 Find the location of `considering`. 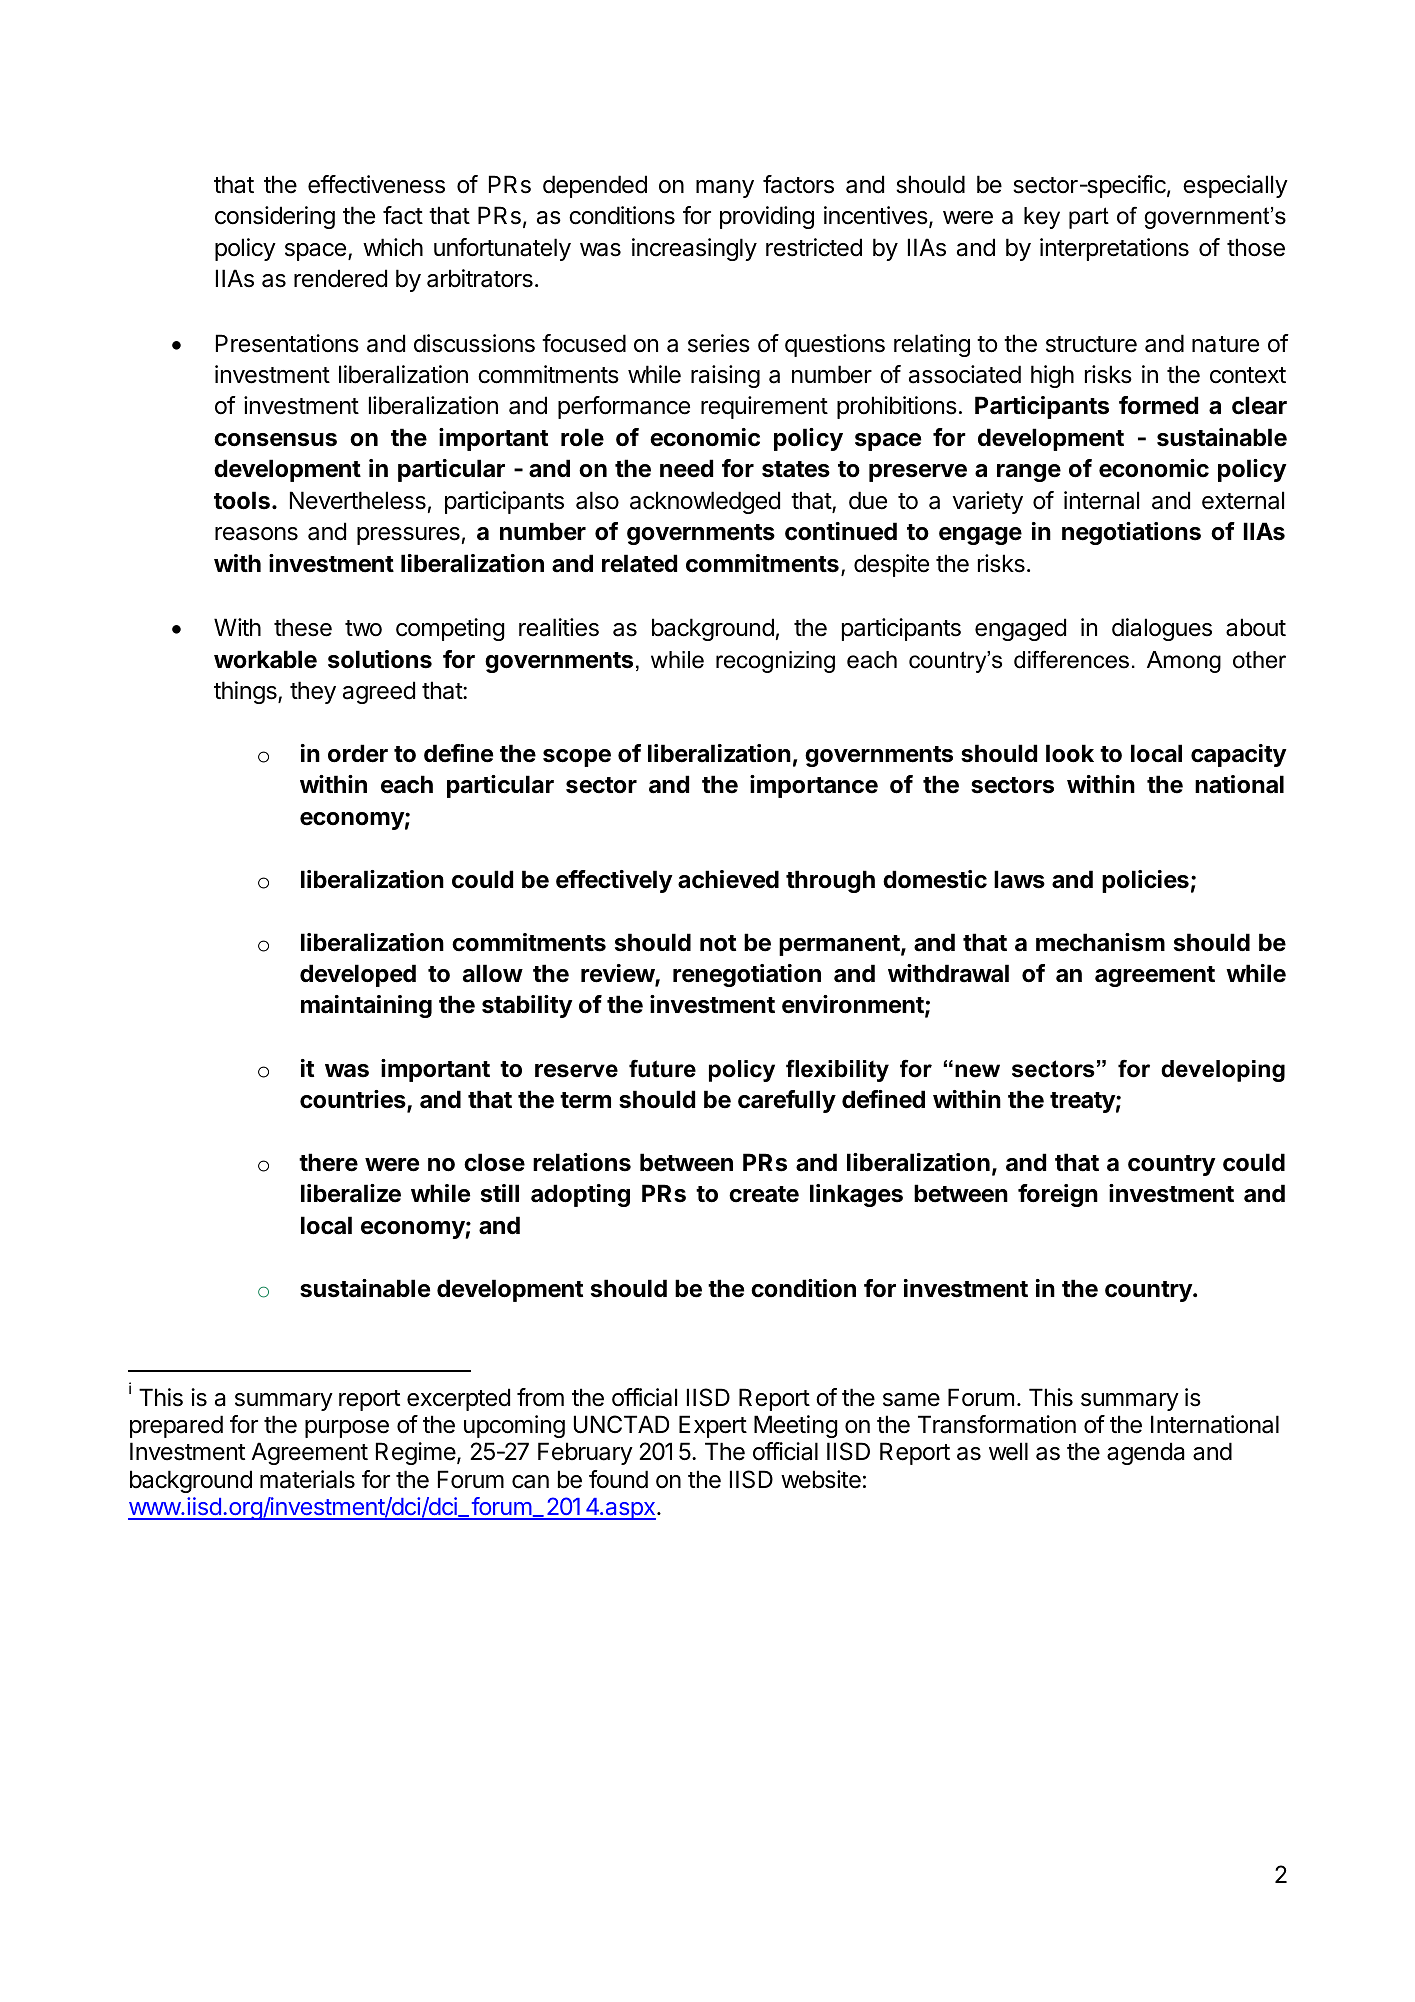

considering is located at coordinates (275, 217).
